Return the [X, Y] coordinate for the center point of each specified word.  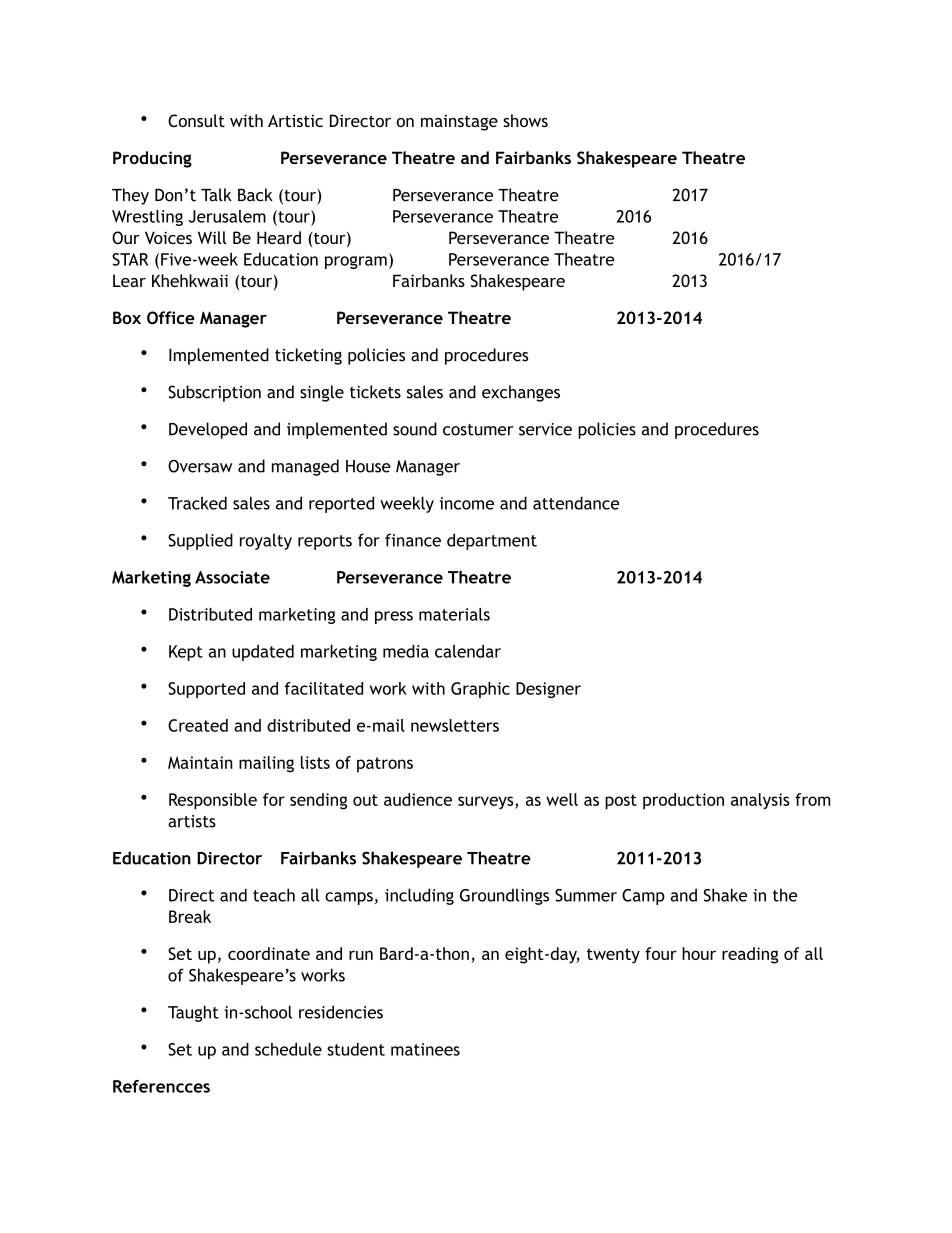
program [356, 262]
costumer [478, 430]
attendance [576, 503]
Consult [196, 120]
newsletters [455, 725]
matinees [425, 1049]
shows [525, 120]
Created [198, 725]
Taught [193, 1013]
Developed [208, 430]
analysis [760, 801]
